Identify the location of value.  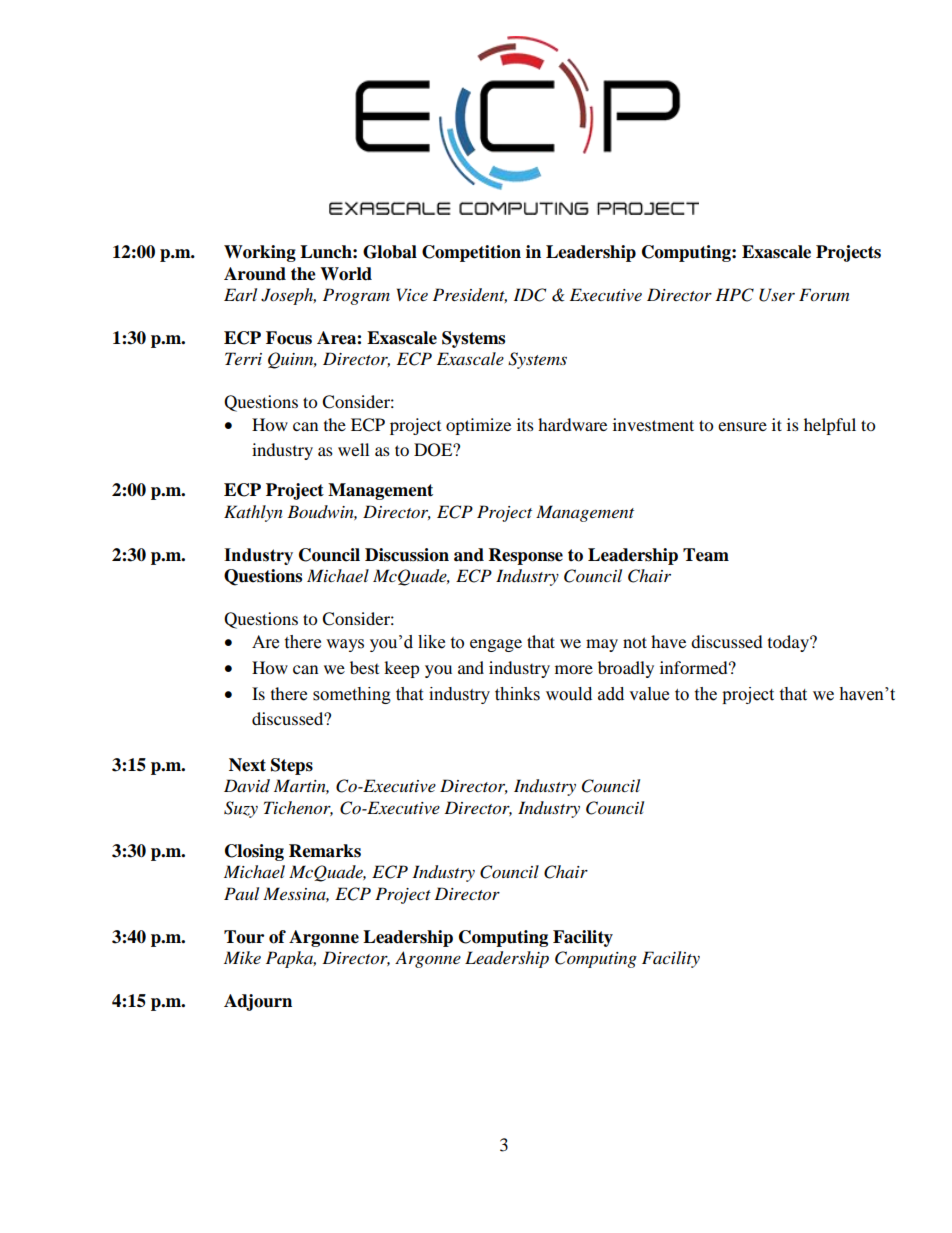
(649, 694).
